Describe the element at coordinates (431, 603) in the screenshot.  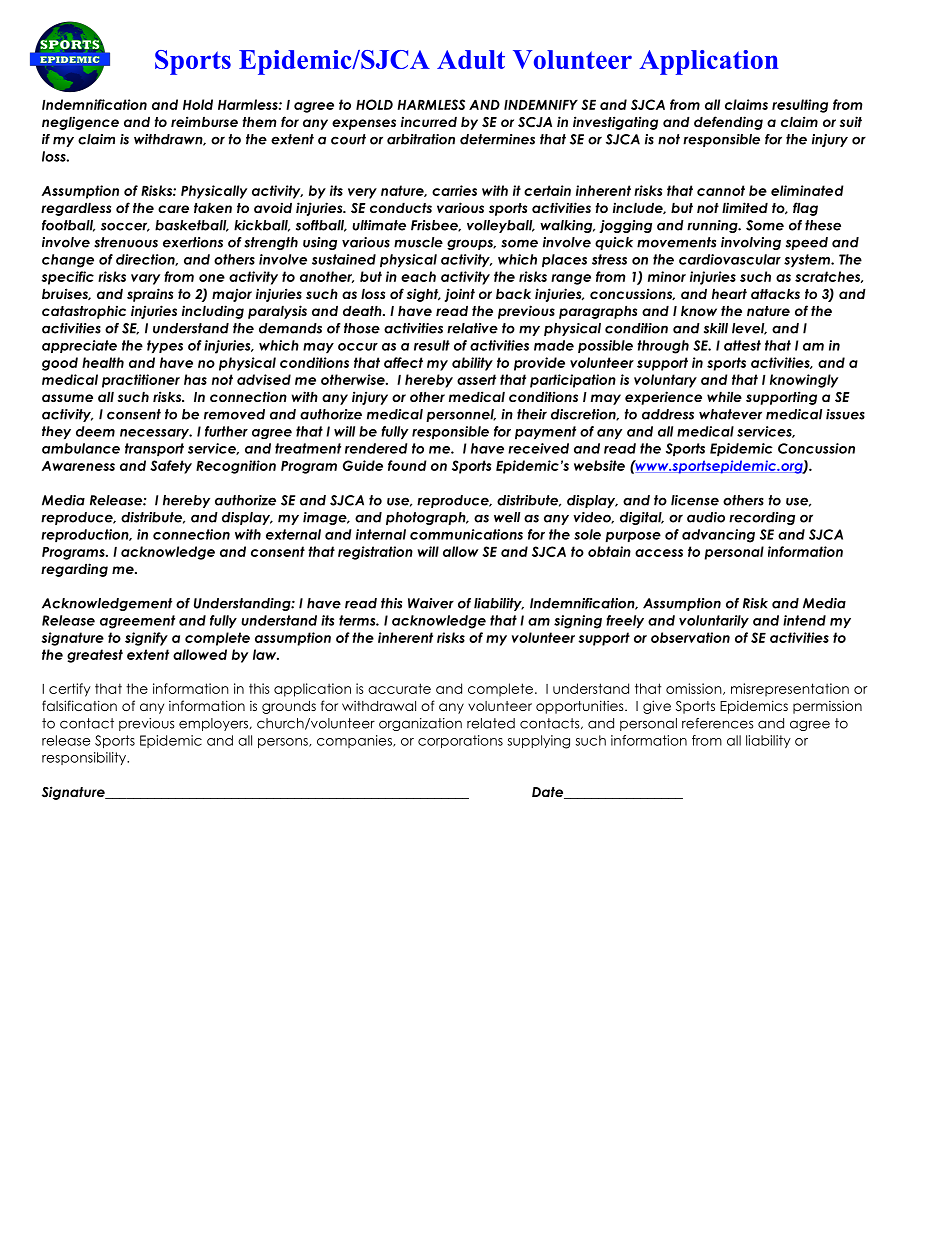
I see `Waiver` at that location.
